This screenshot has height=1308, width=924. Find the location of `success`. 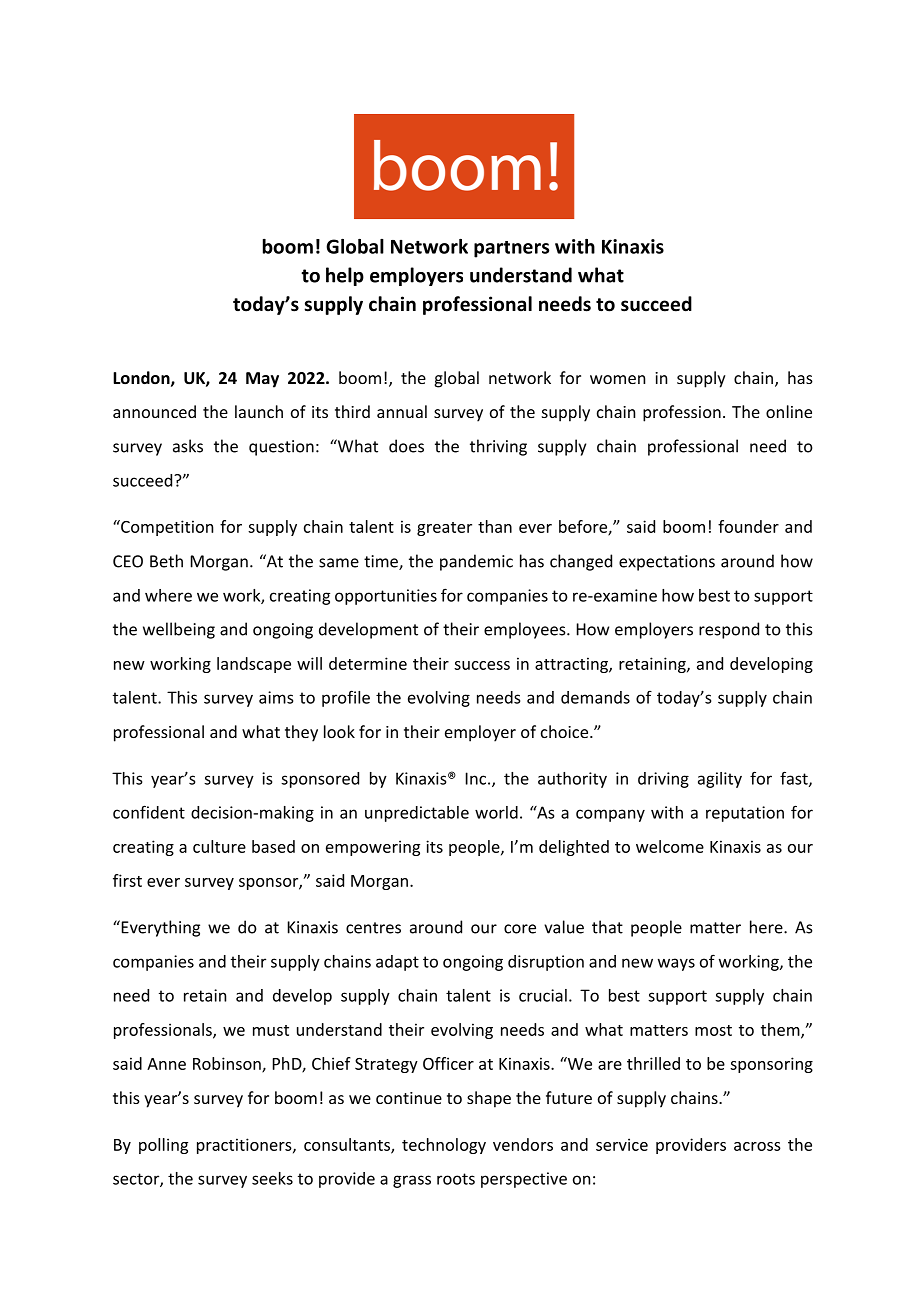

success is located at coordinates (482, 665).
